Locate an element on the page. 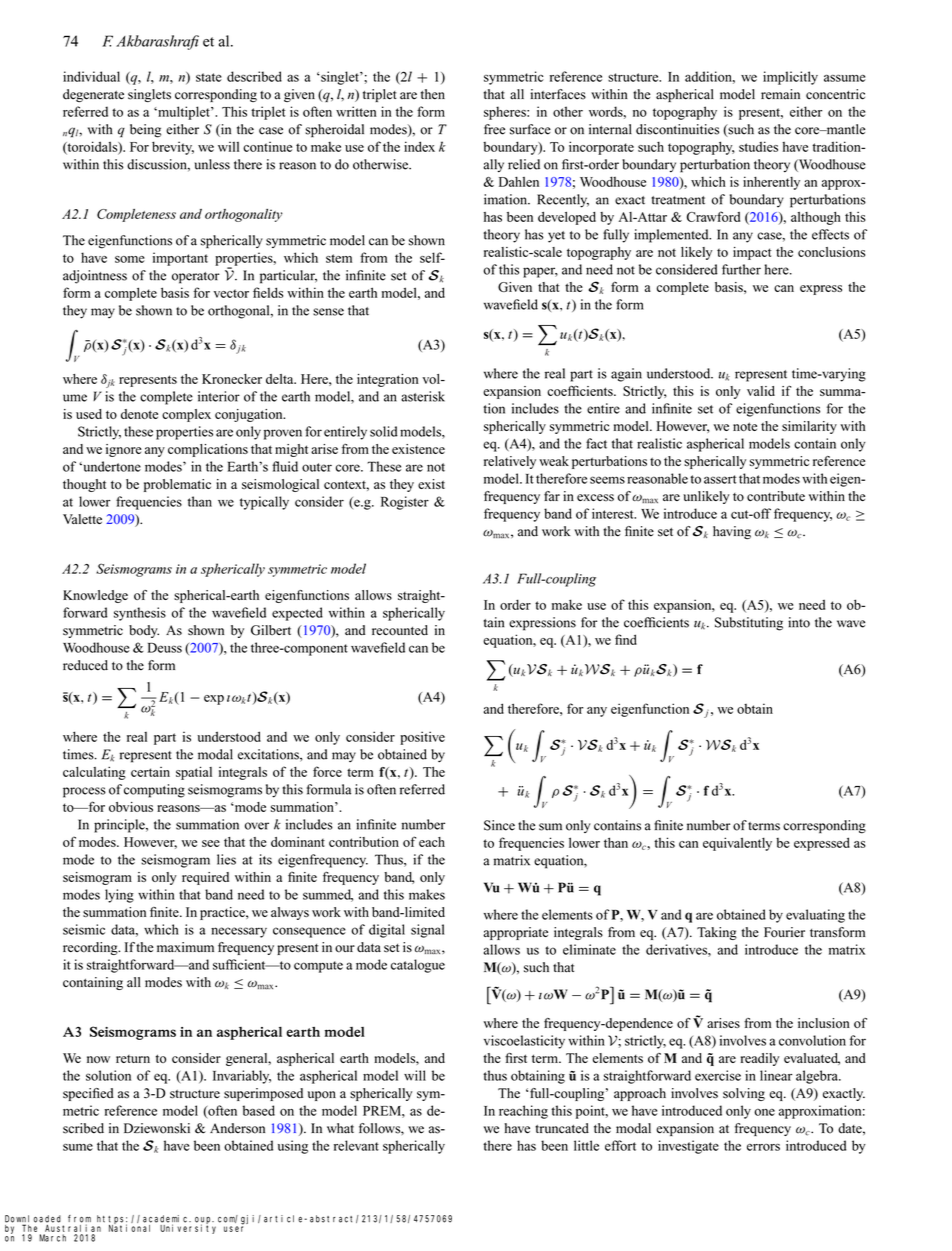 The image size is (952, 1251). being is located at coordinates (145, 131).
